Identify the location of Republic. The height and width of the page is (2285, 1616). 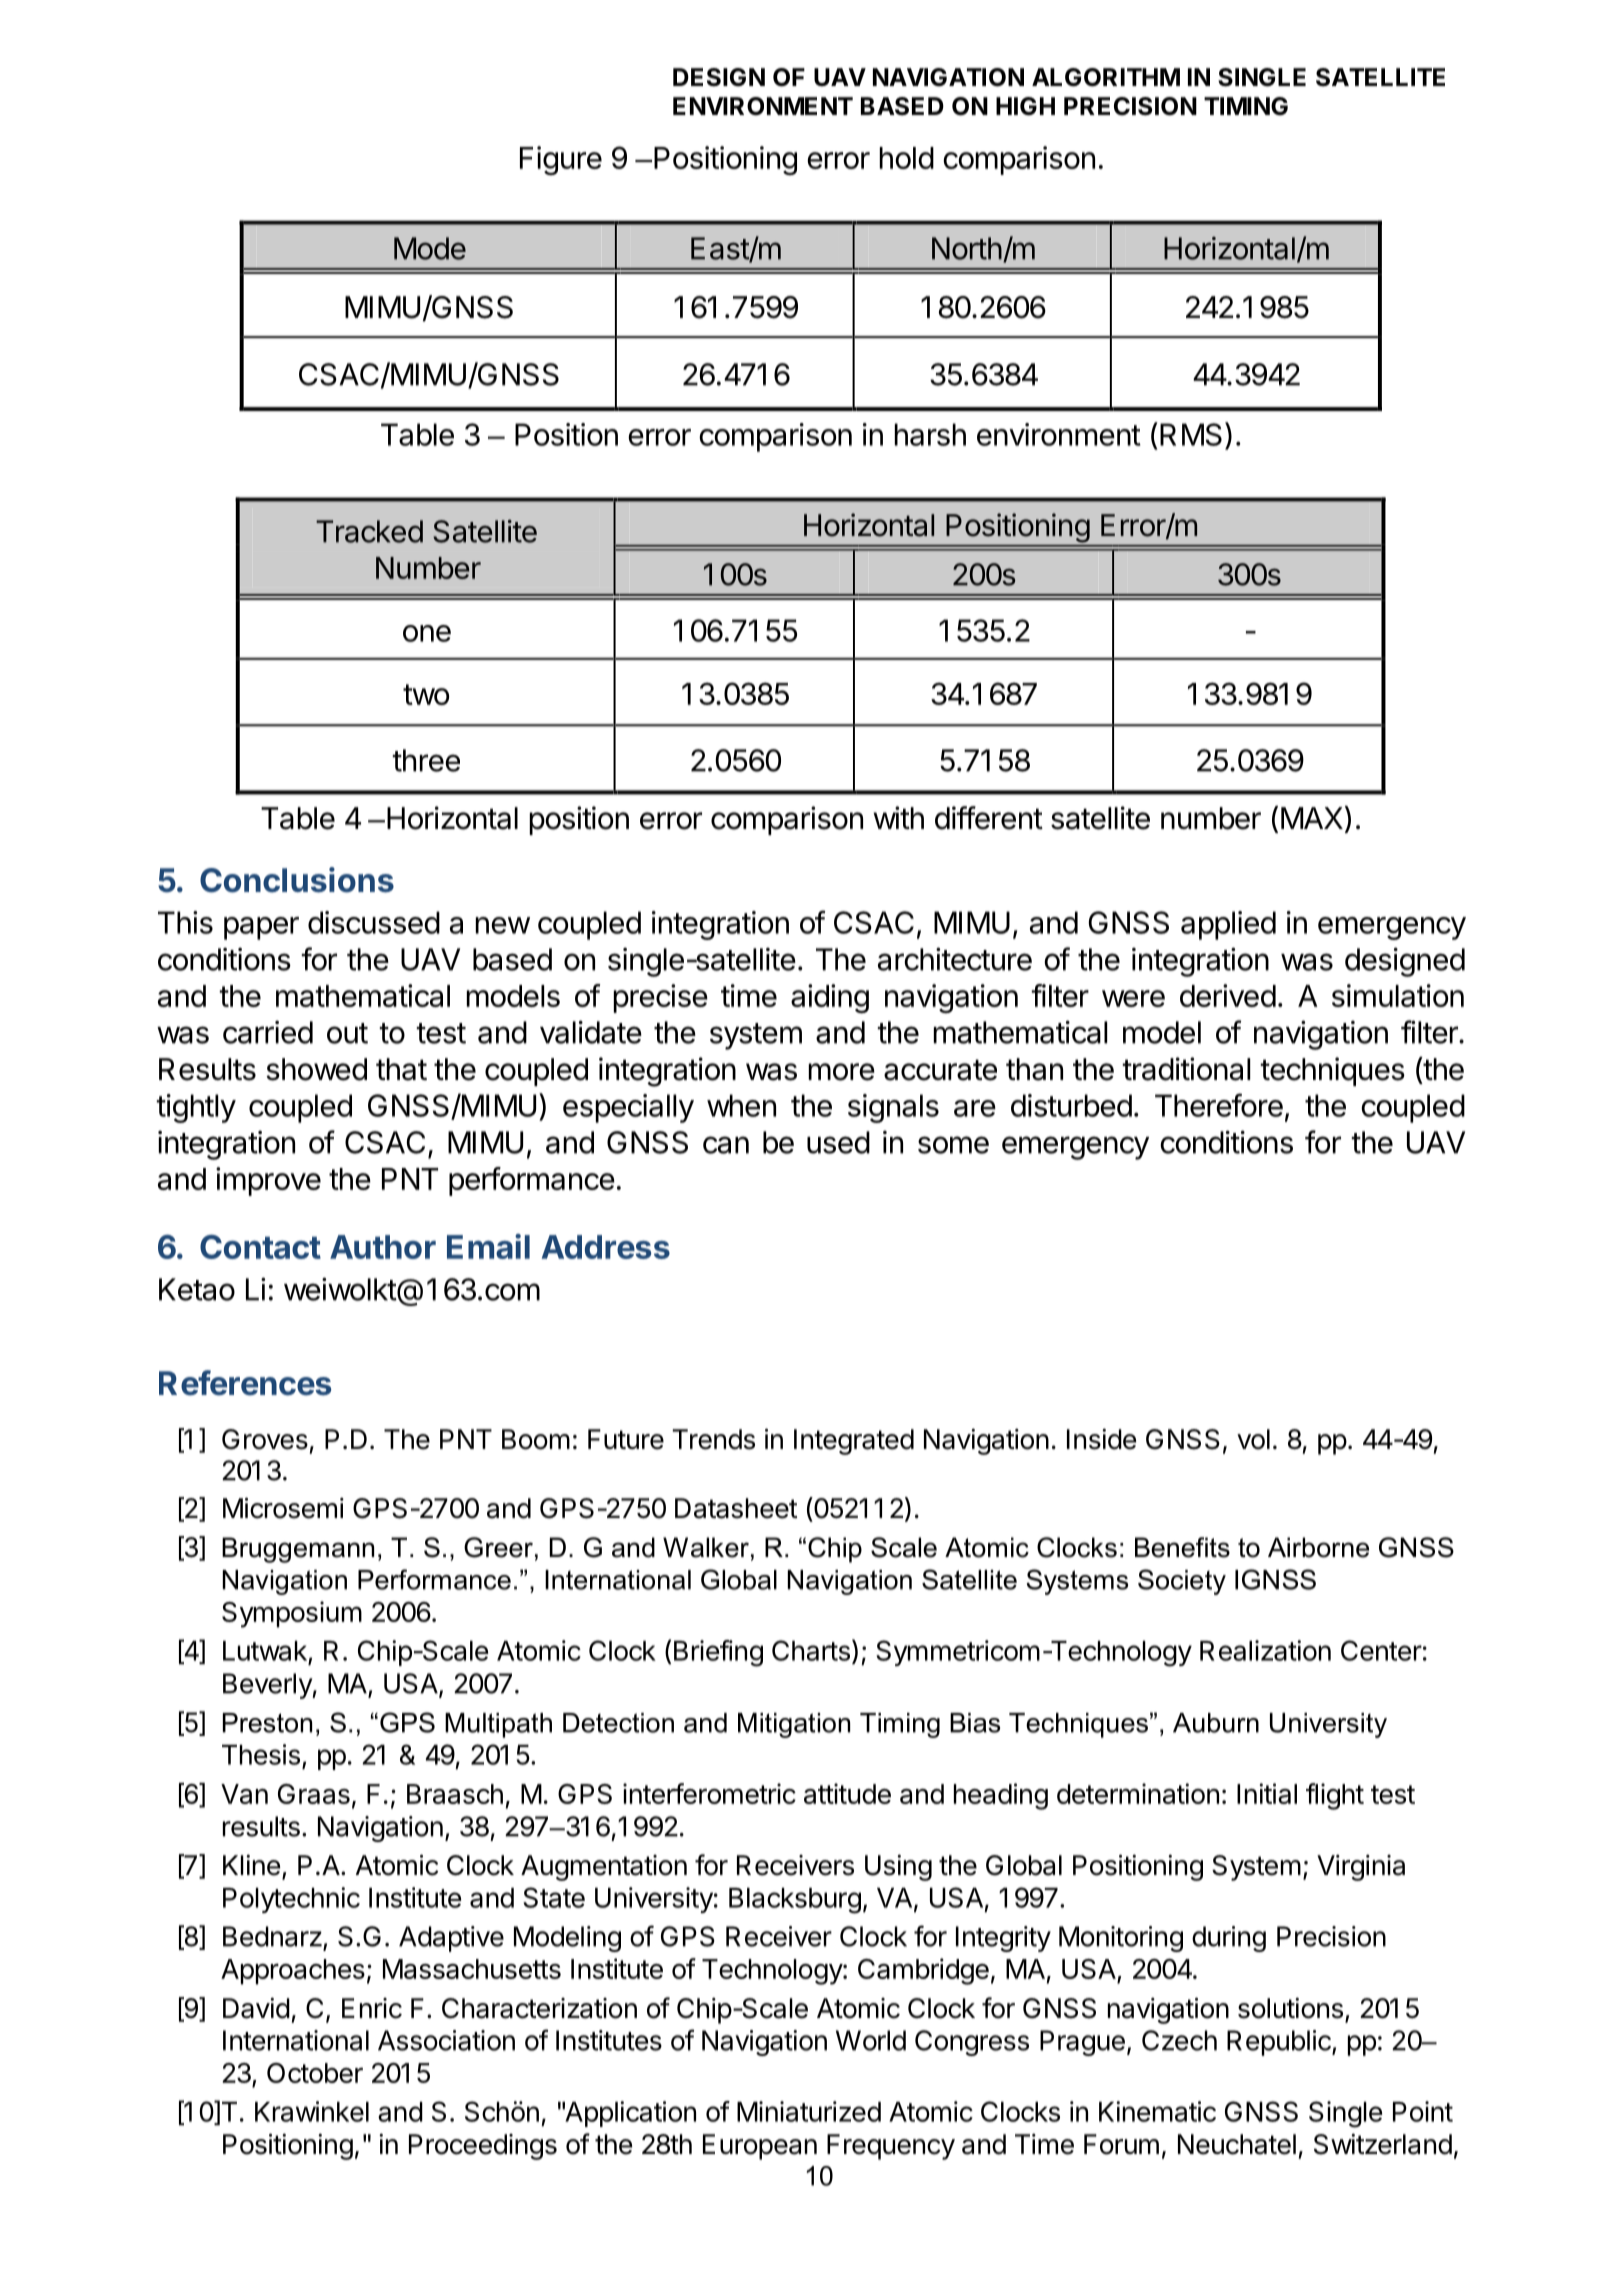
(1280, 2043).
